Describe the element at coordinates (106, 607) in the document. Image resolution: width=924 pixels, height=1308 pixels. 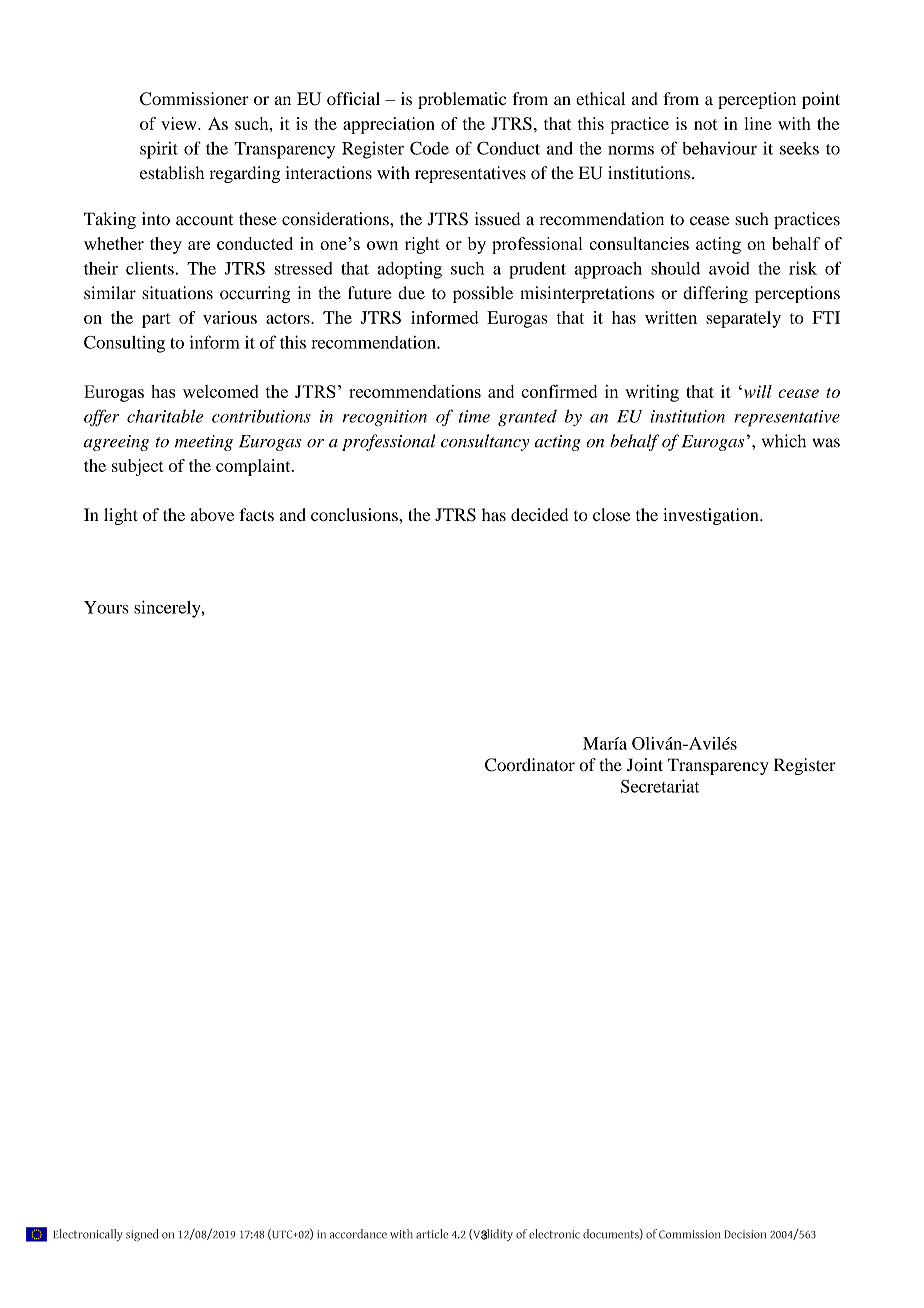
I see `Yours` at that location.
